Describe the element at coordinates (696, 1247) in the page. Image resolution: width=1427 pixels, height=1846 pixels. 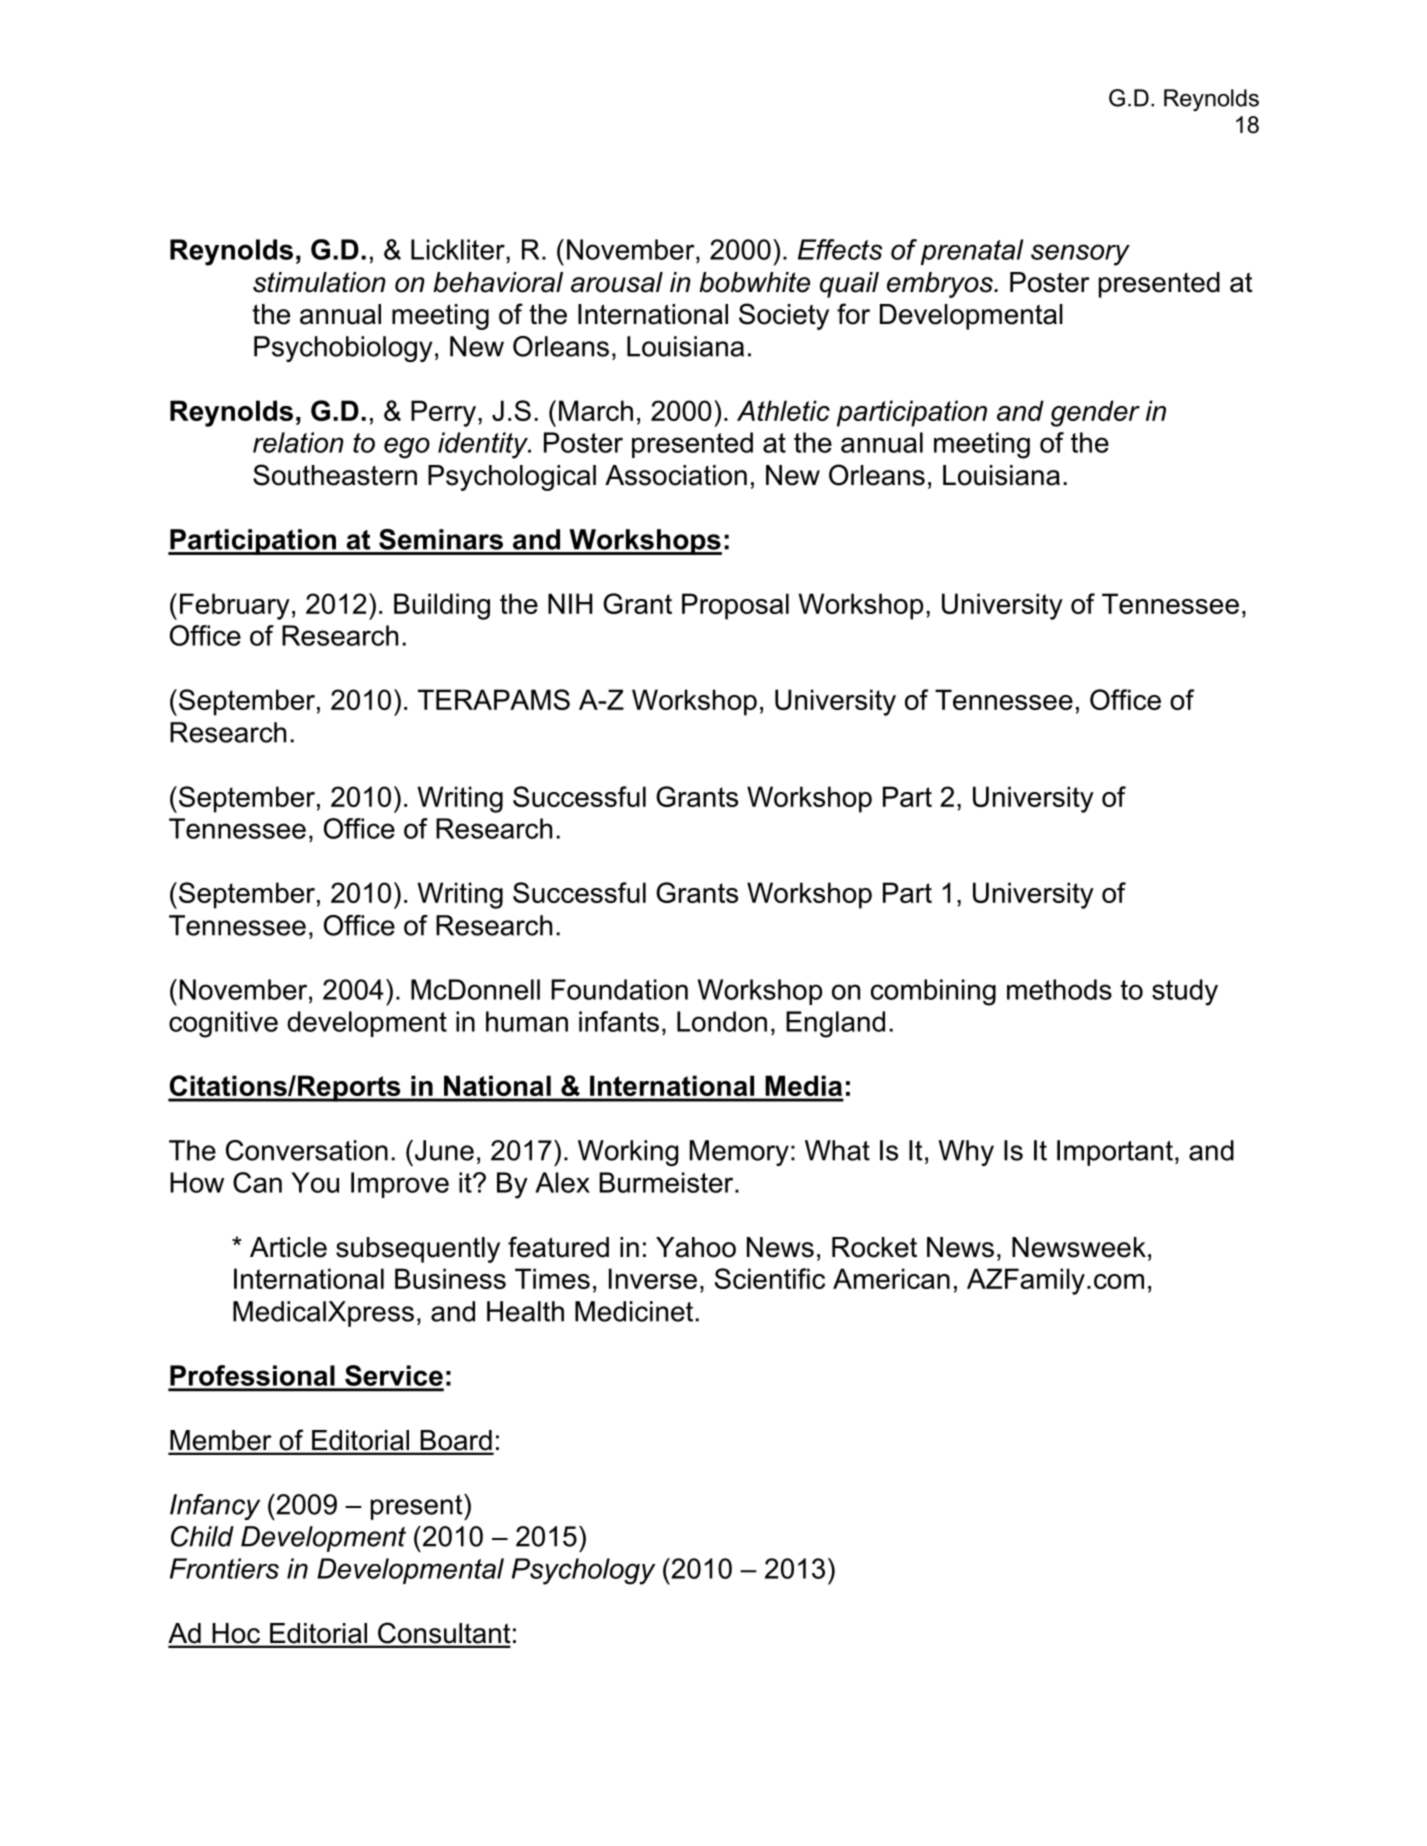
I see `Yahoo` at that location.
